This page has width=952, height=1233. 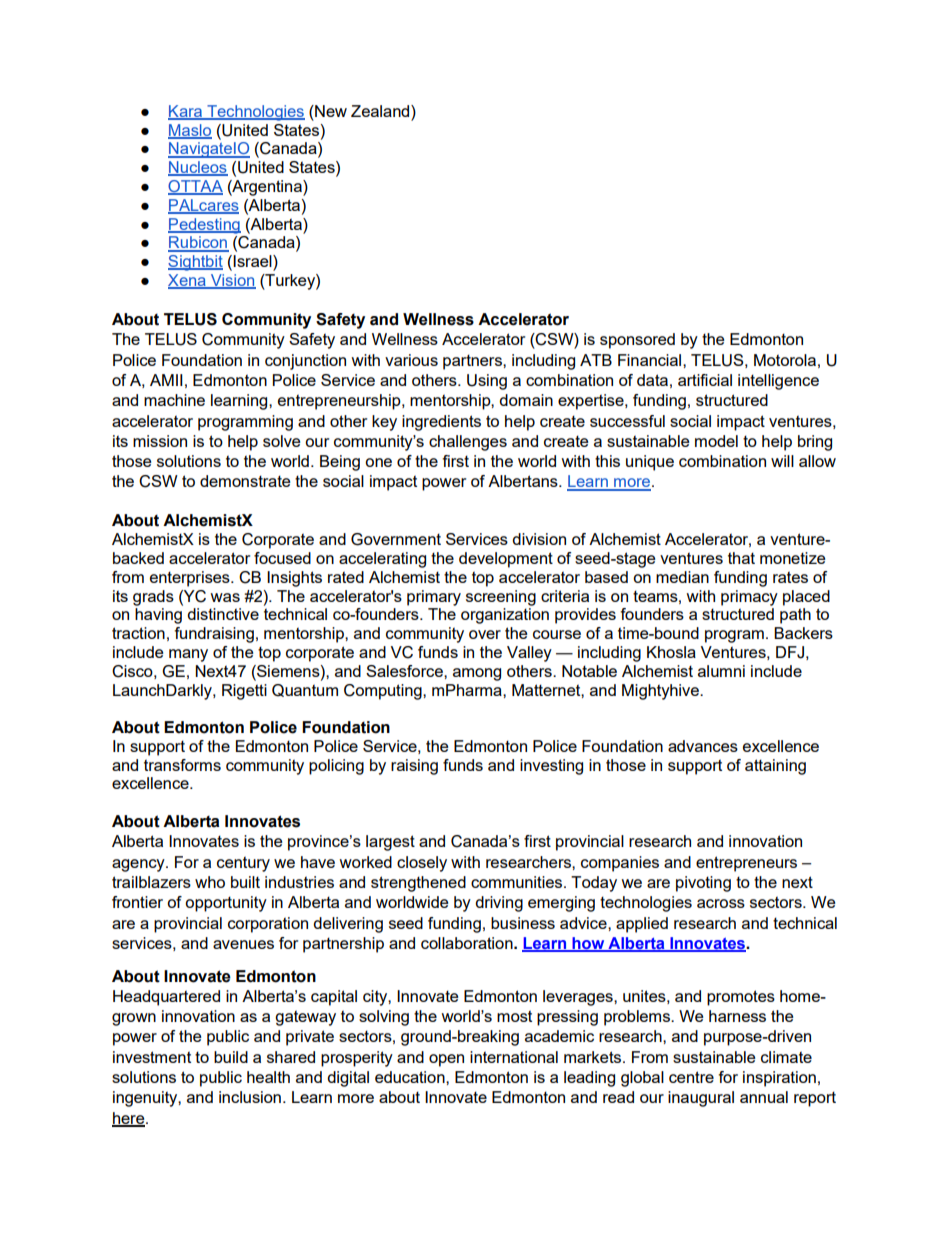 What do you see at coordinates (223, 614) in the page?
I see `distinctive` at bounding box center [223, 614].
